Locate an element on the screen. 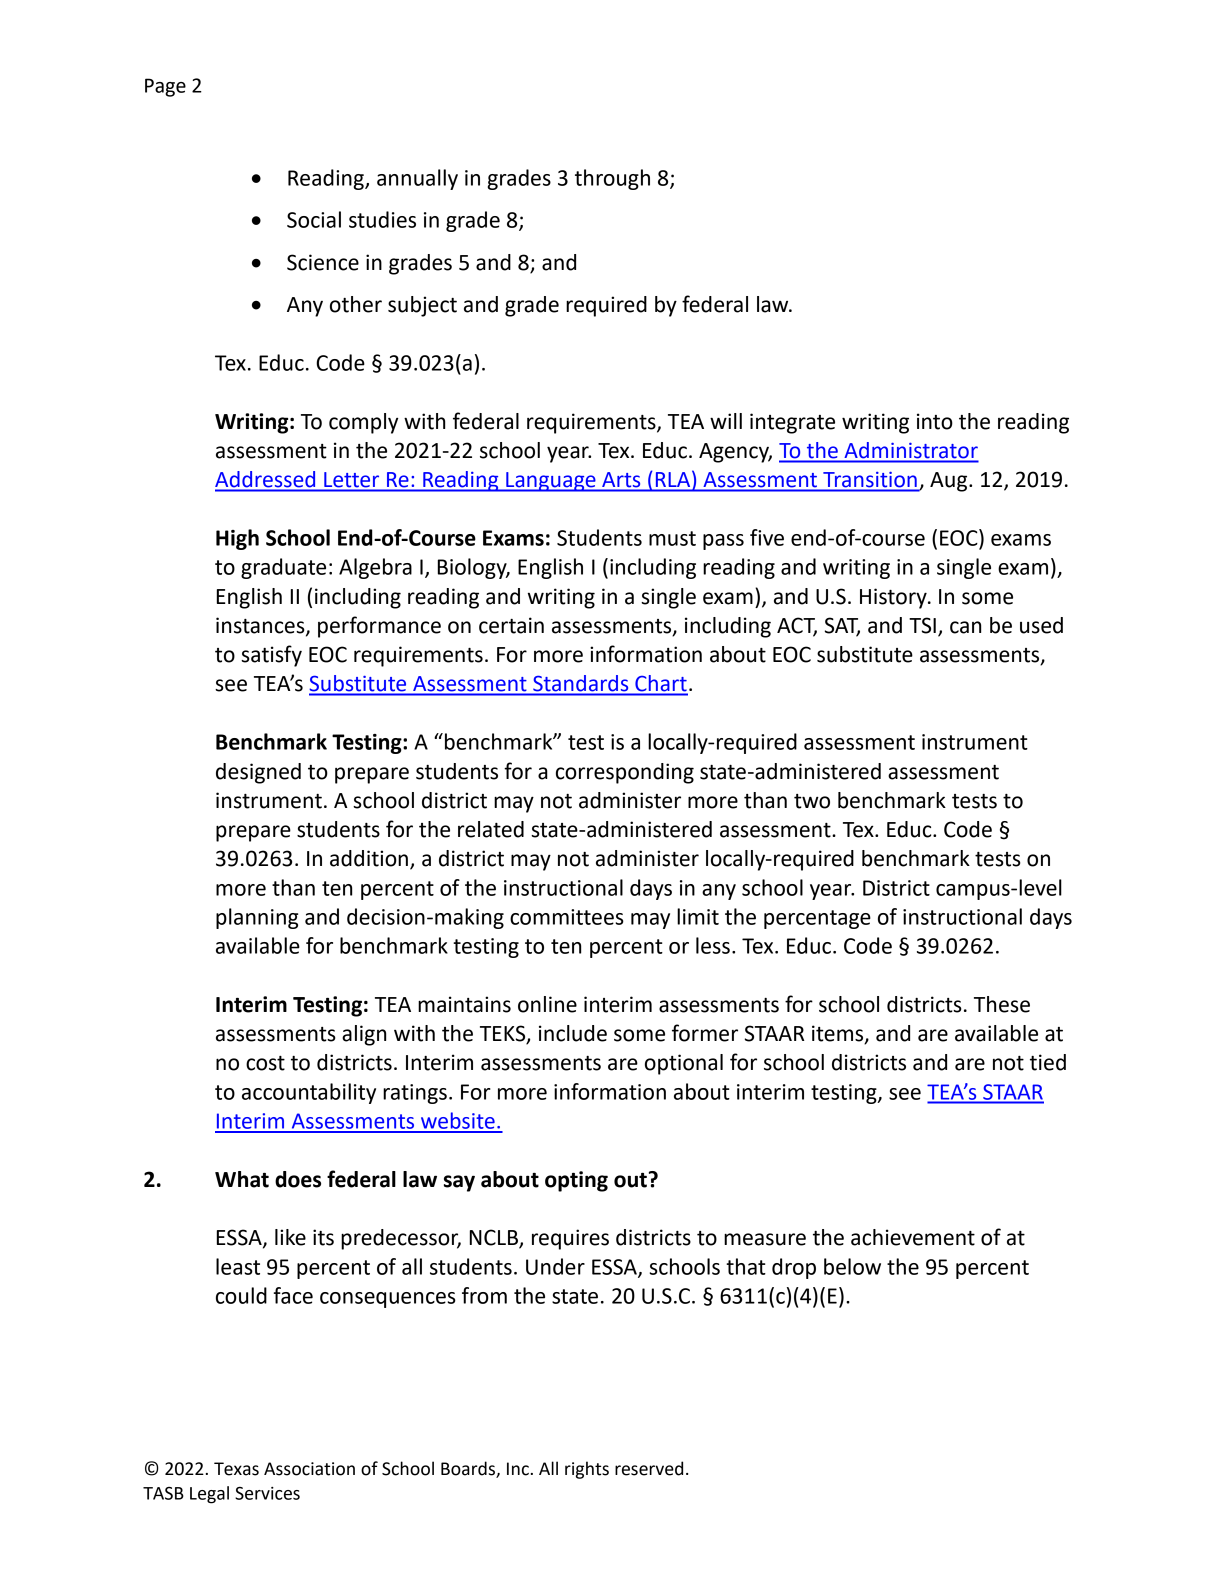 Image resolution: width=1218 pixels, height=1576 pixels. History is located at coordinates (894, 598).
